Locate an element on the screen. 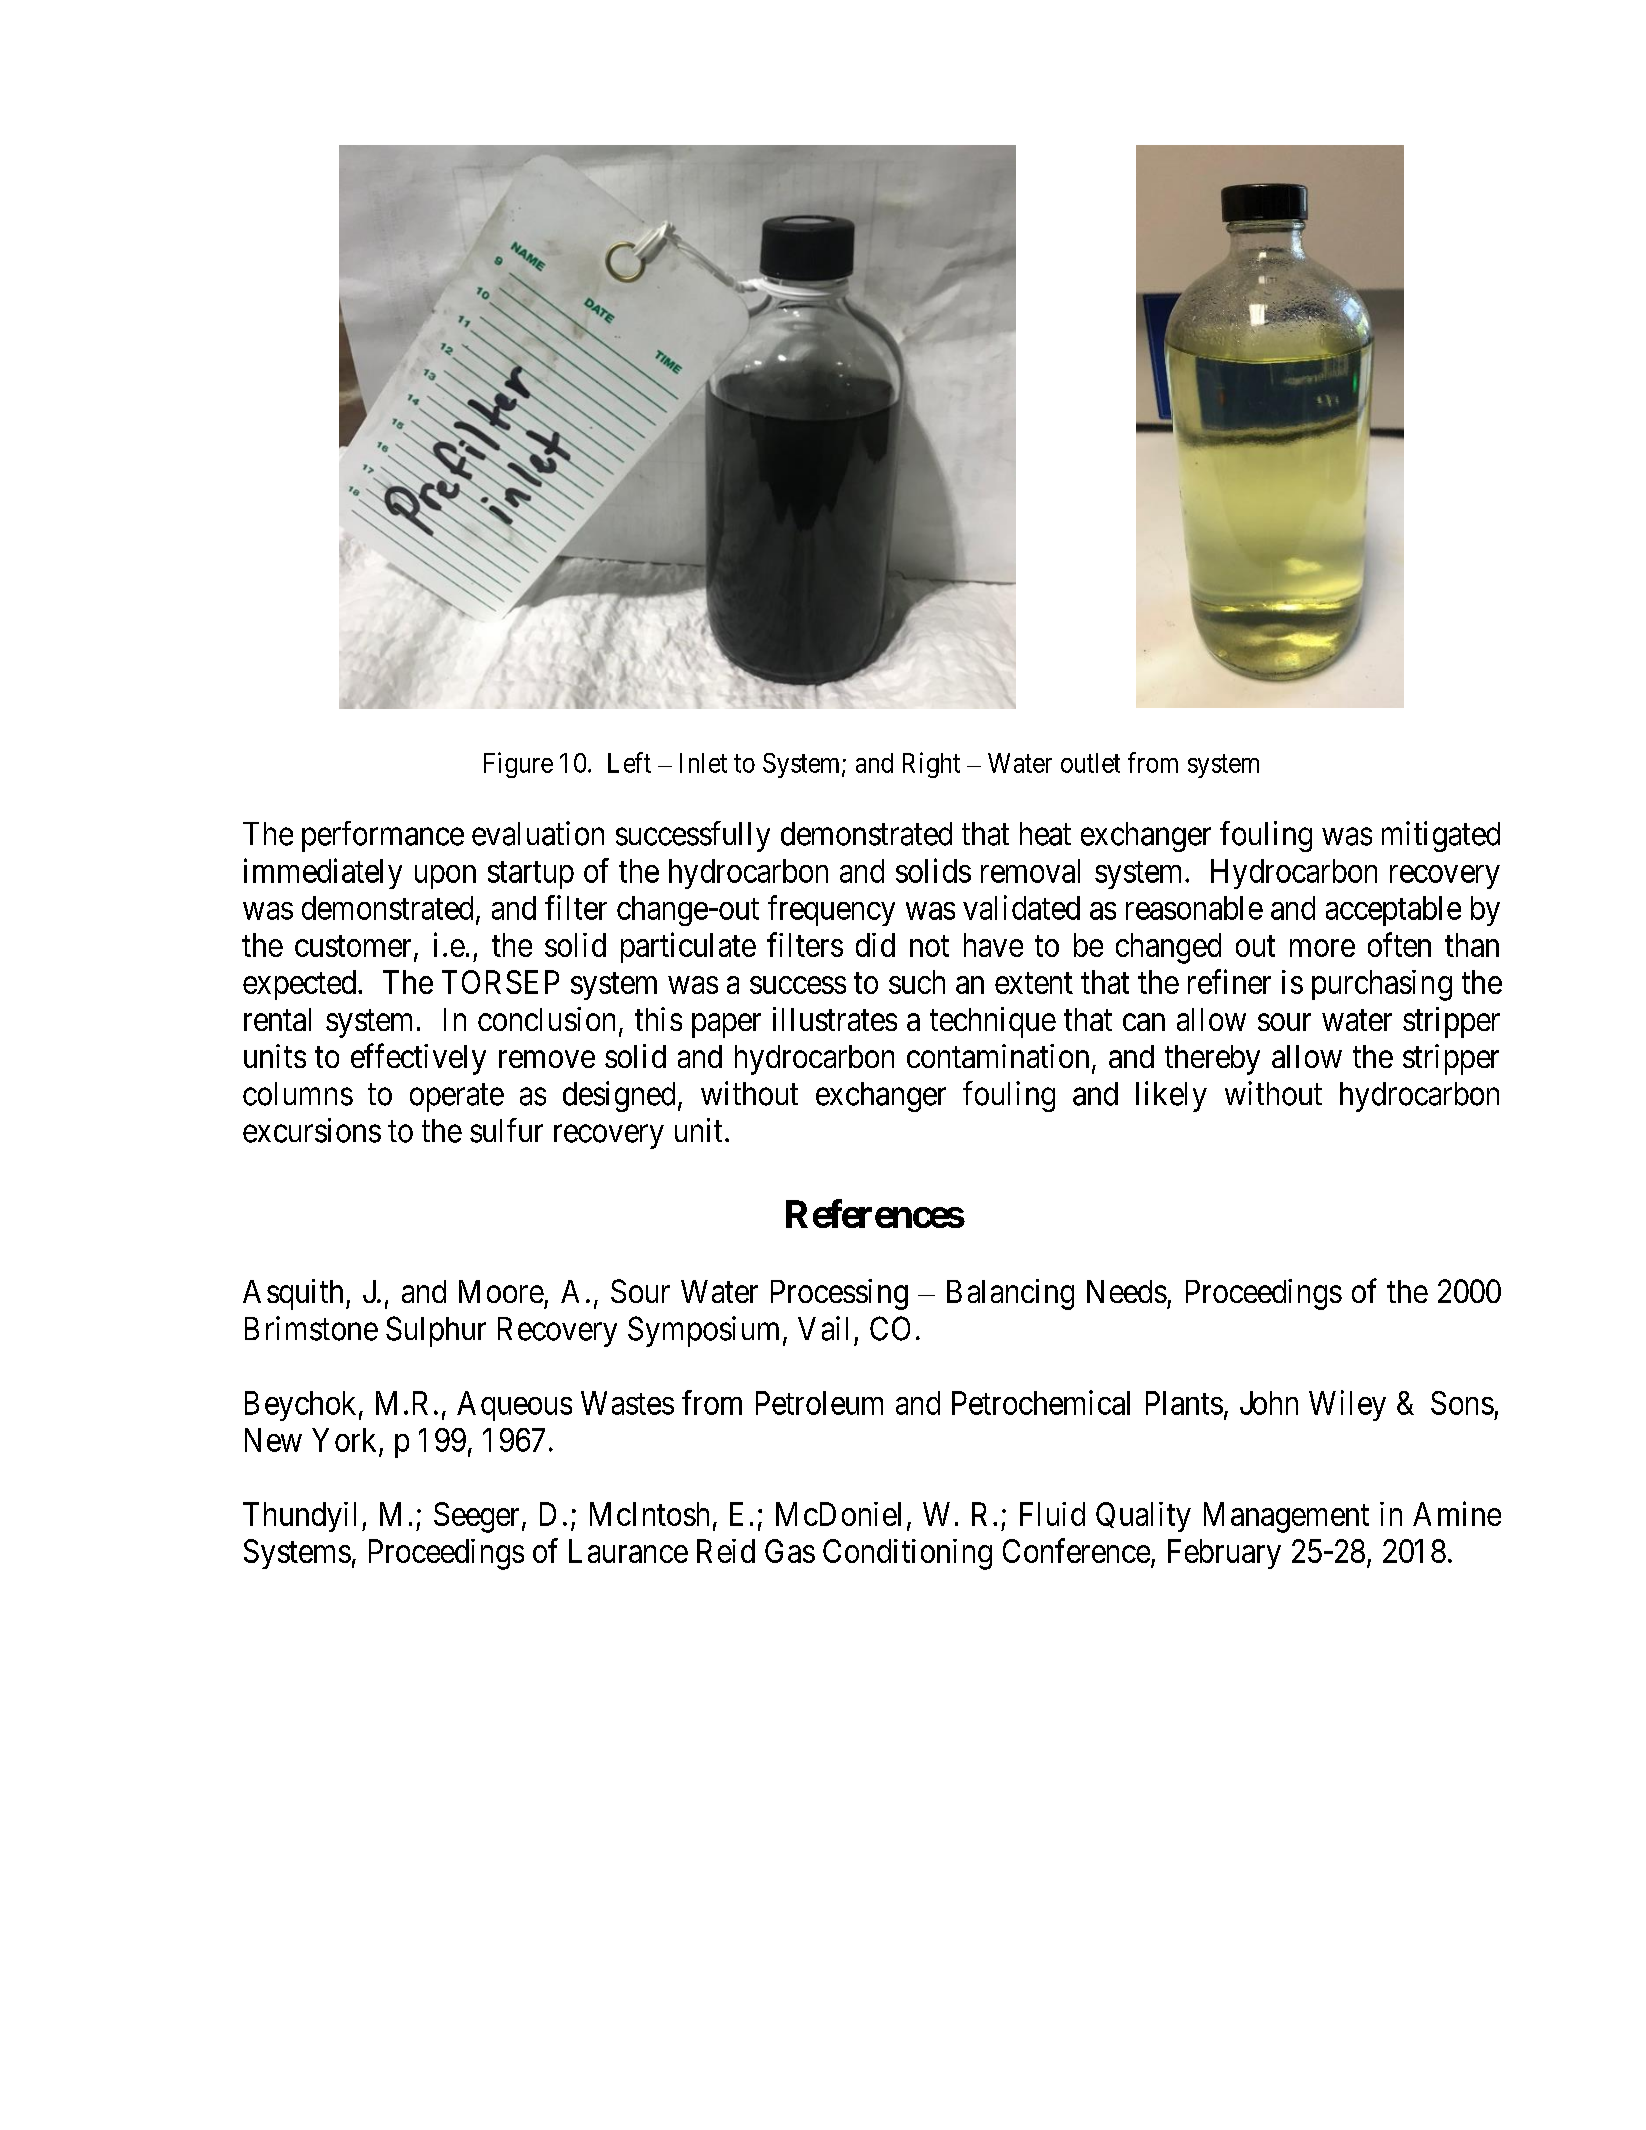 The image size is (1646, 2130). mitigated is located at coordinates (1441, 836).
